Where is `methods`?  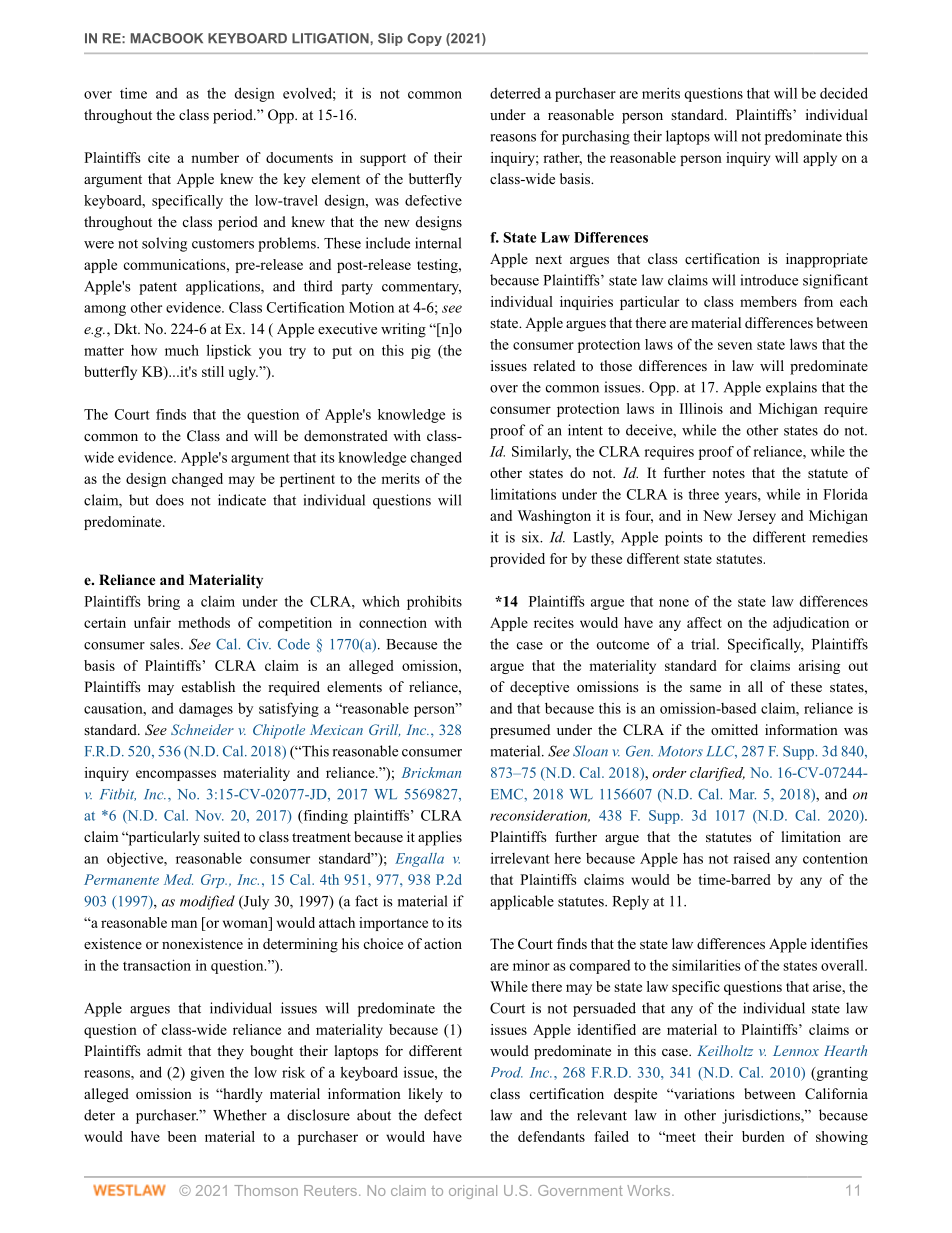 methods is located at coordinates (204, 622).
